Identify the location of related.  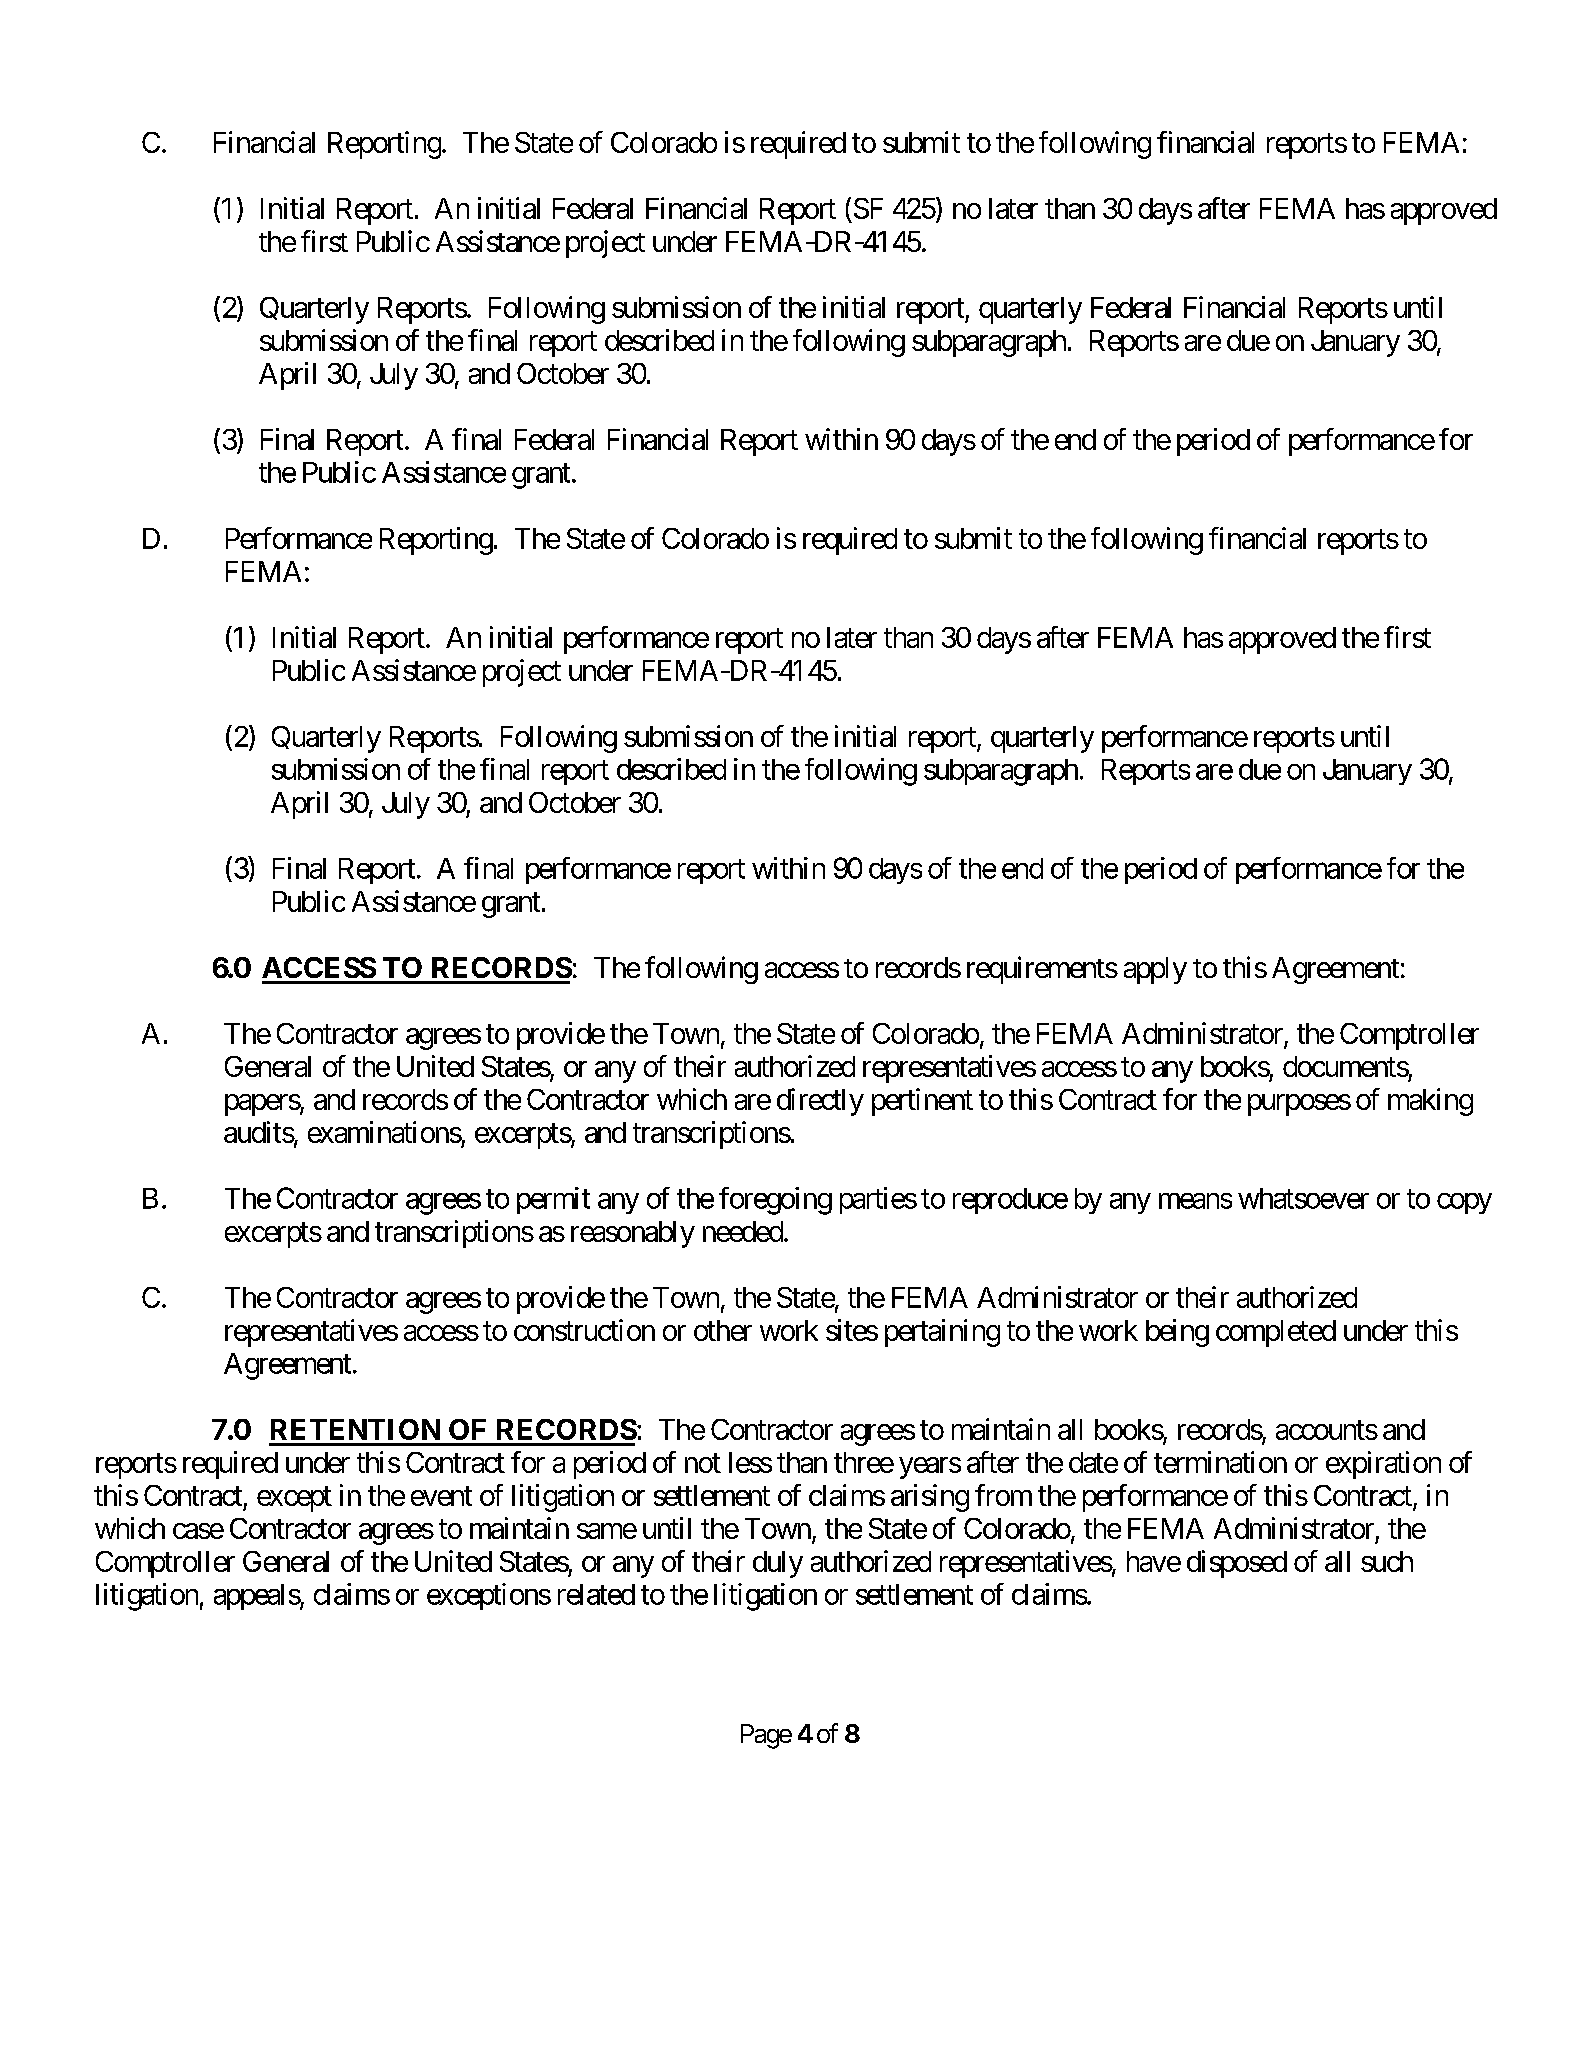
(596, 1594).
